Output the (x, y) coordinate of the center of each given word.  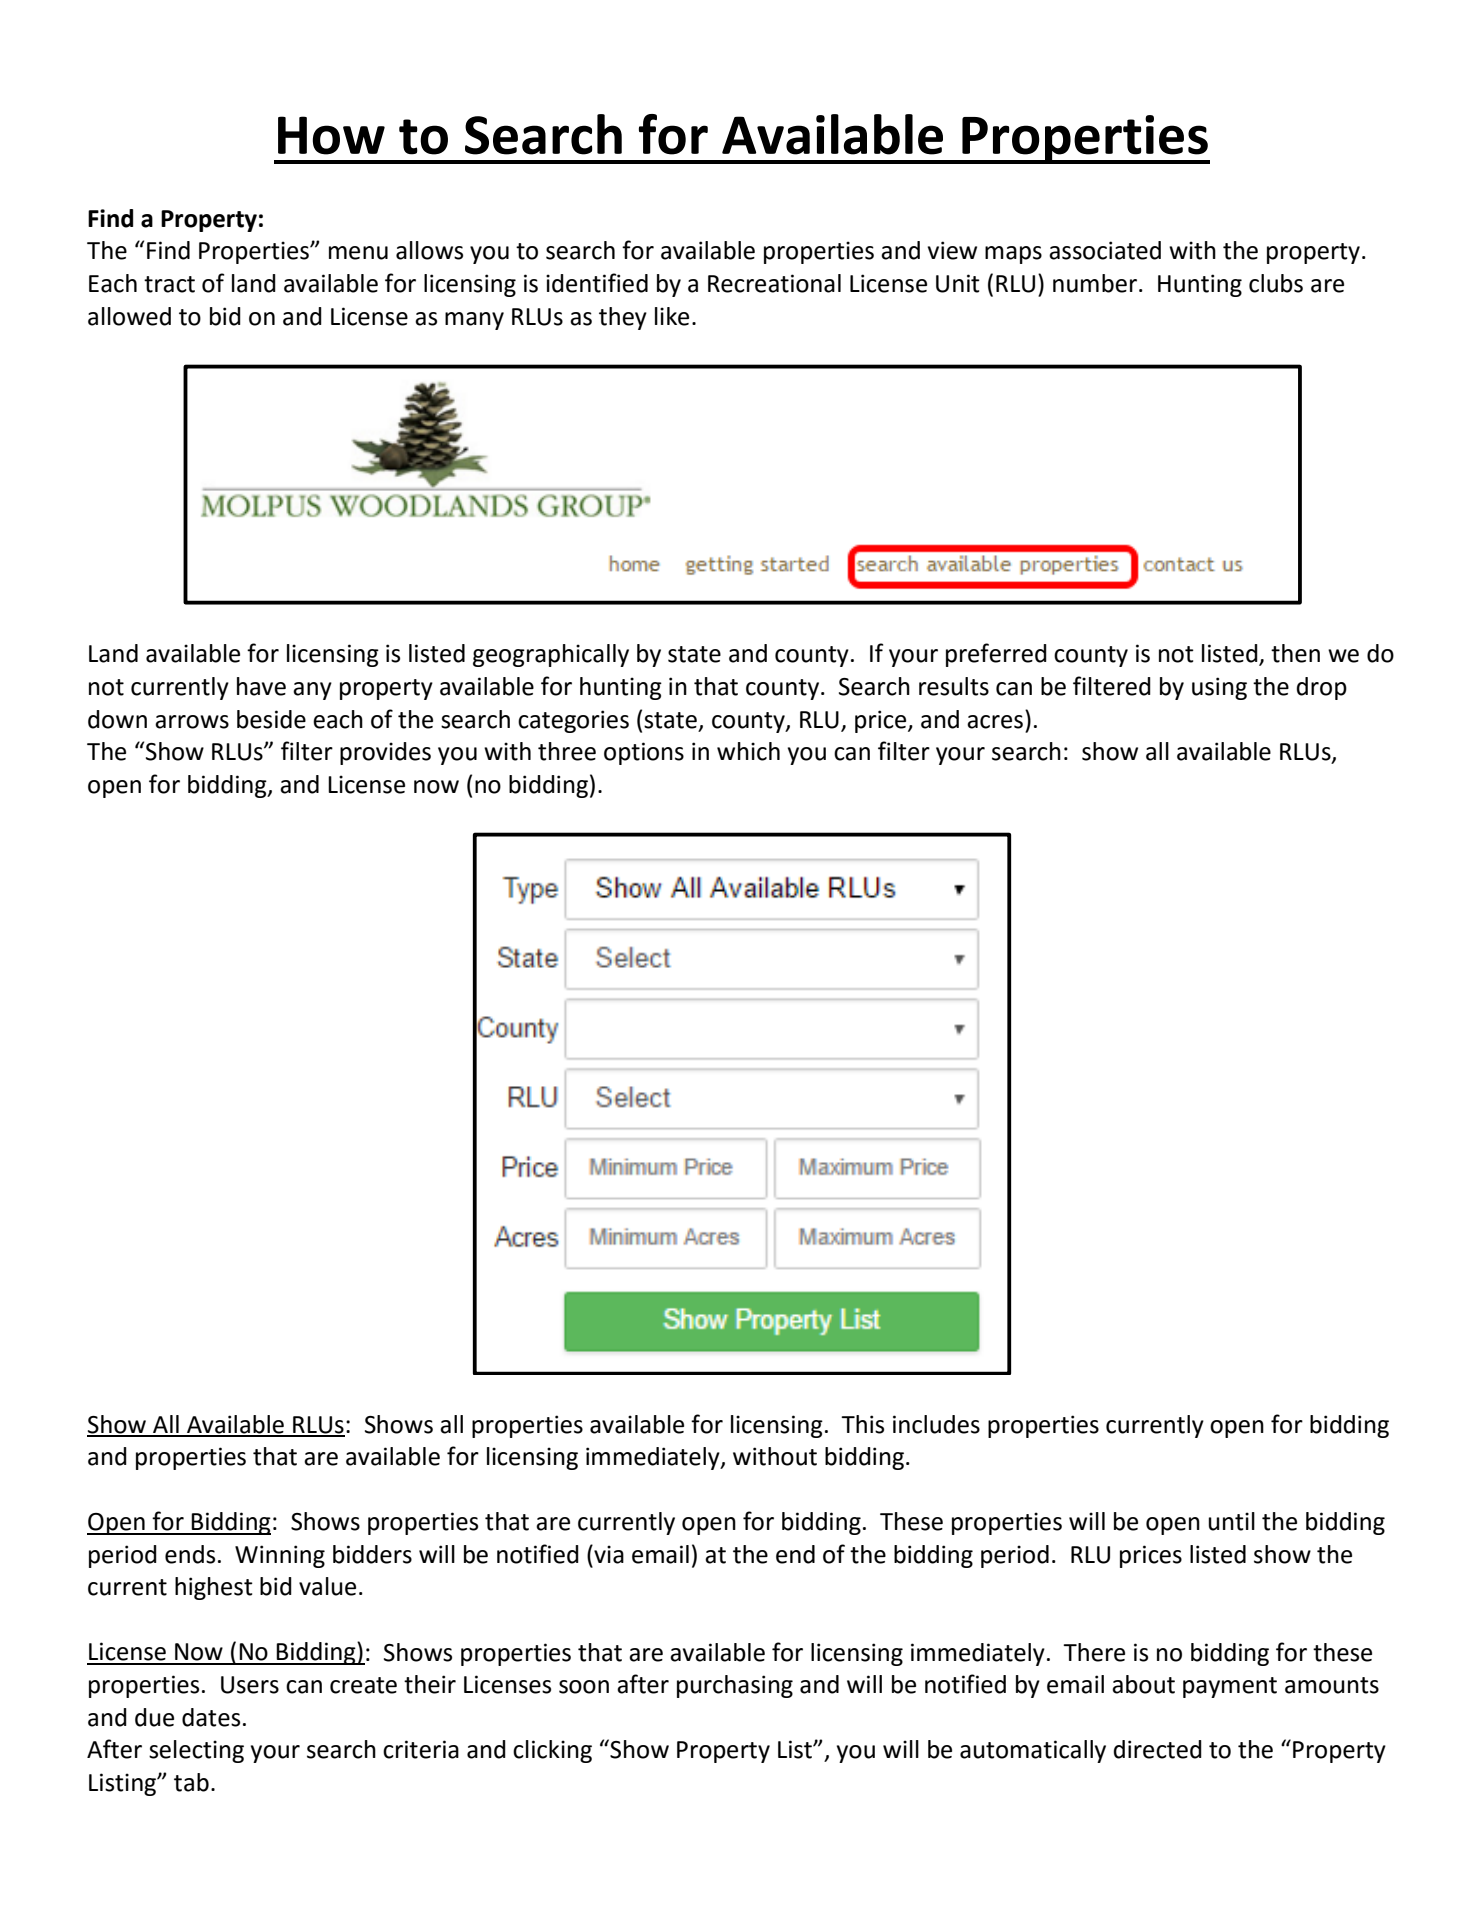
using (1219, 688)
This (862, 1424)
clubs (1276, 283)
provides (385, 753)
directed (1158, 1749)
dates (211, 1717)
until (1232, 1521)
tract (169, 284)
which (748, 751)
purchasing (735, 1686)
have (261, 686)
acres (995, 722)
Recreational (774, 283)
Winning (280, 1556)
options (644, 753)
